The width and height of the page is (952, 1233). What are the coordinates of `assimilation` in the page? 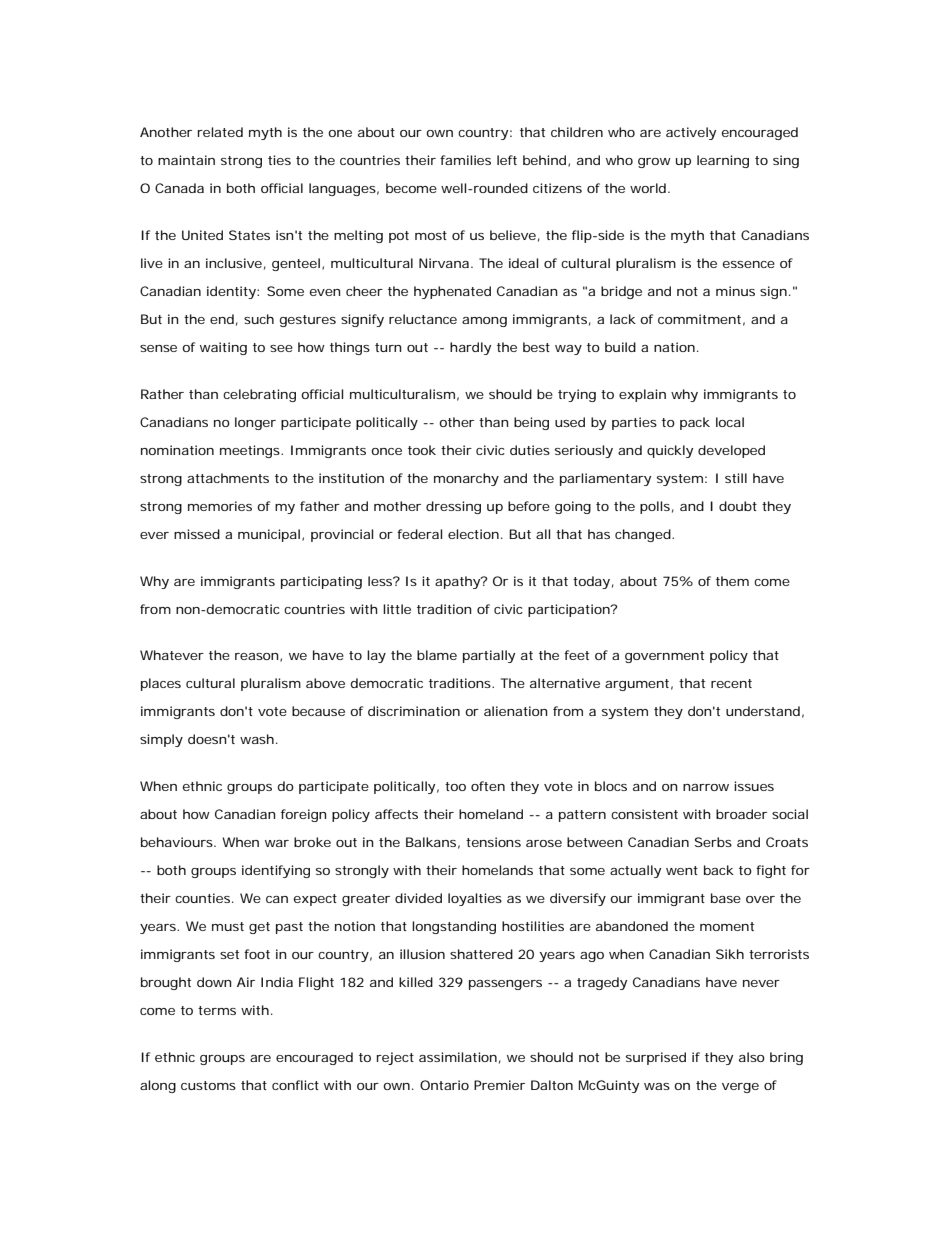 It's located at (458, 1057).
